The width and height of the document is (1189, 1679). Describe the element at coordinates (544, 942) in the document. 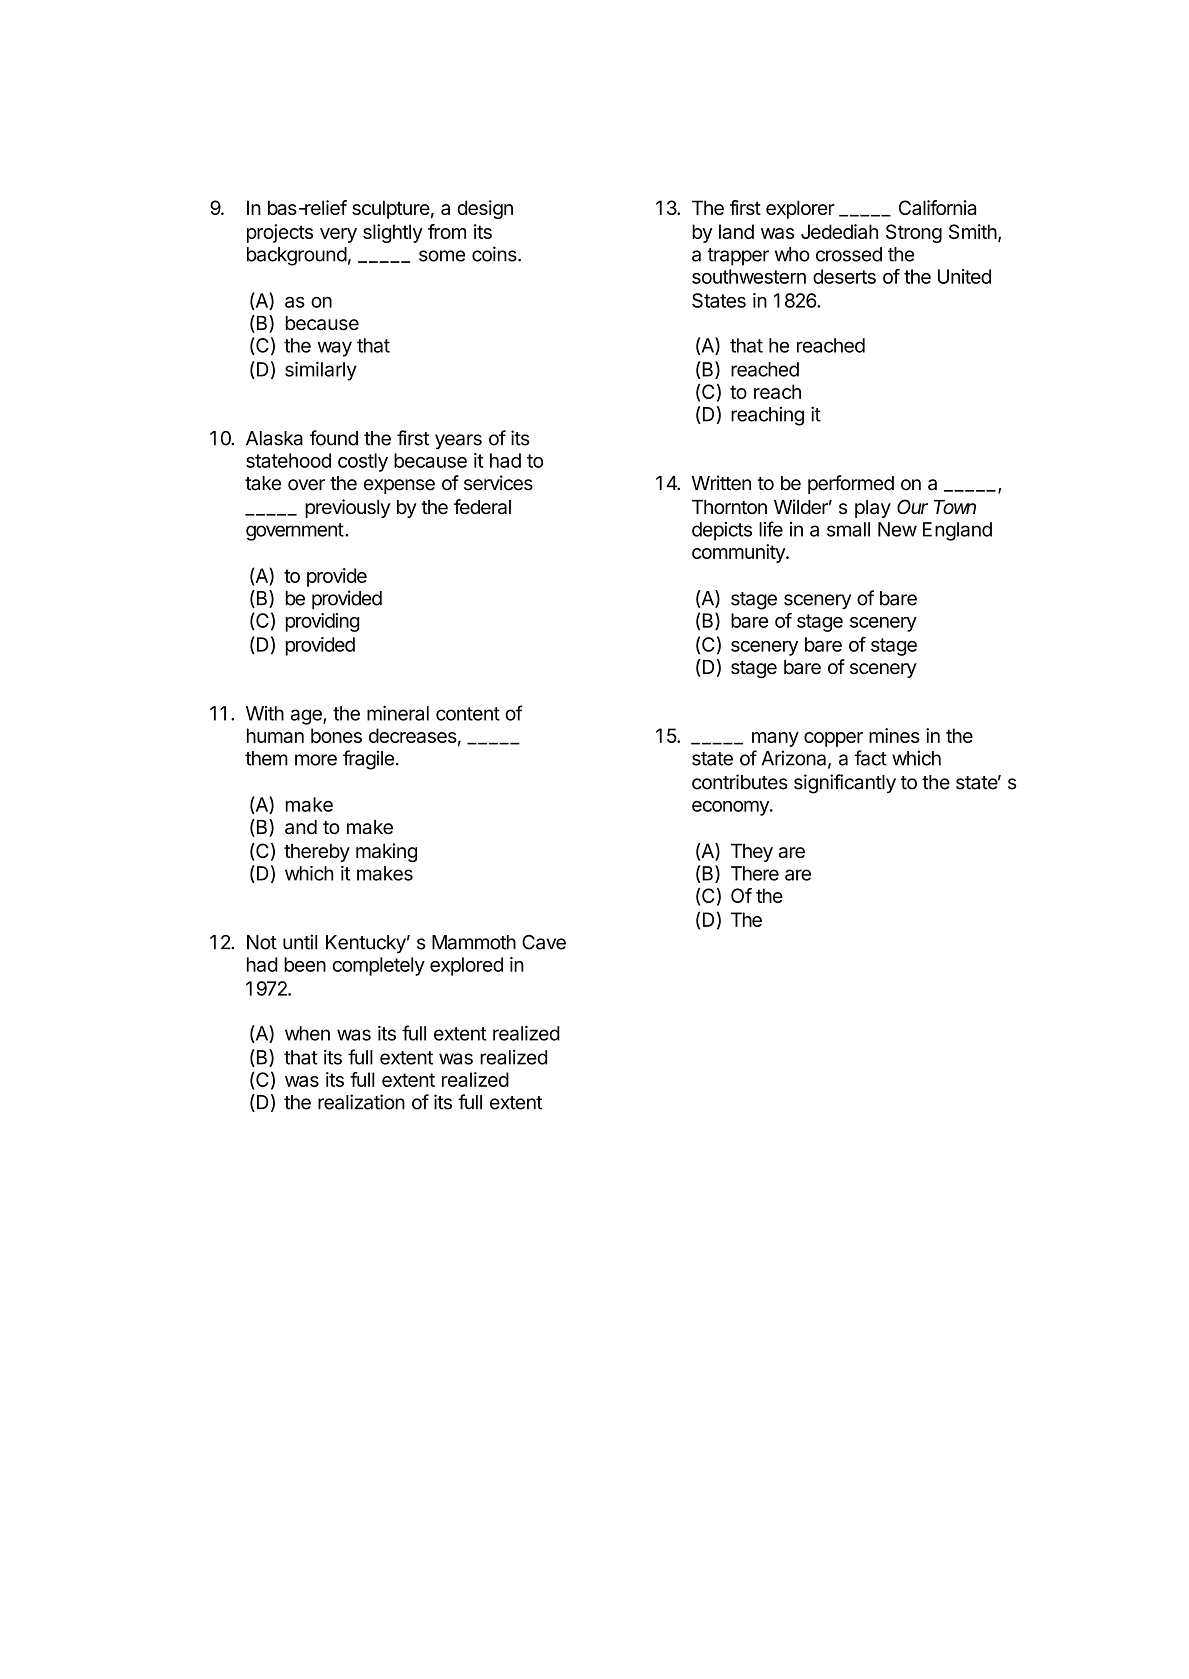

I see `Cave` at that location.
